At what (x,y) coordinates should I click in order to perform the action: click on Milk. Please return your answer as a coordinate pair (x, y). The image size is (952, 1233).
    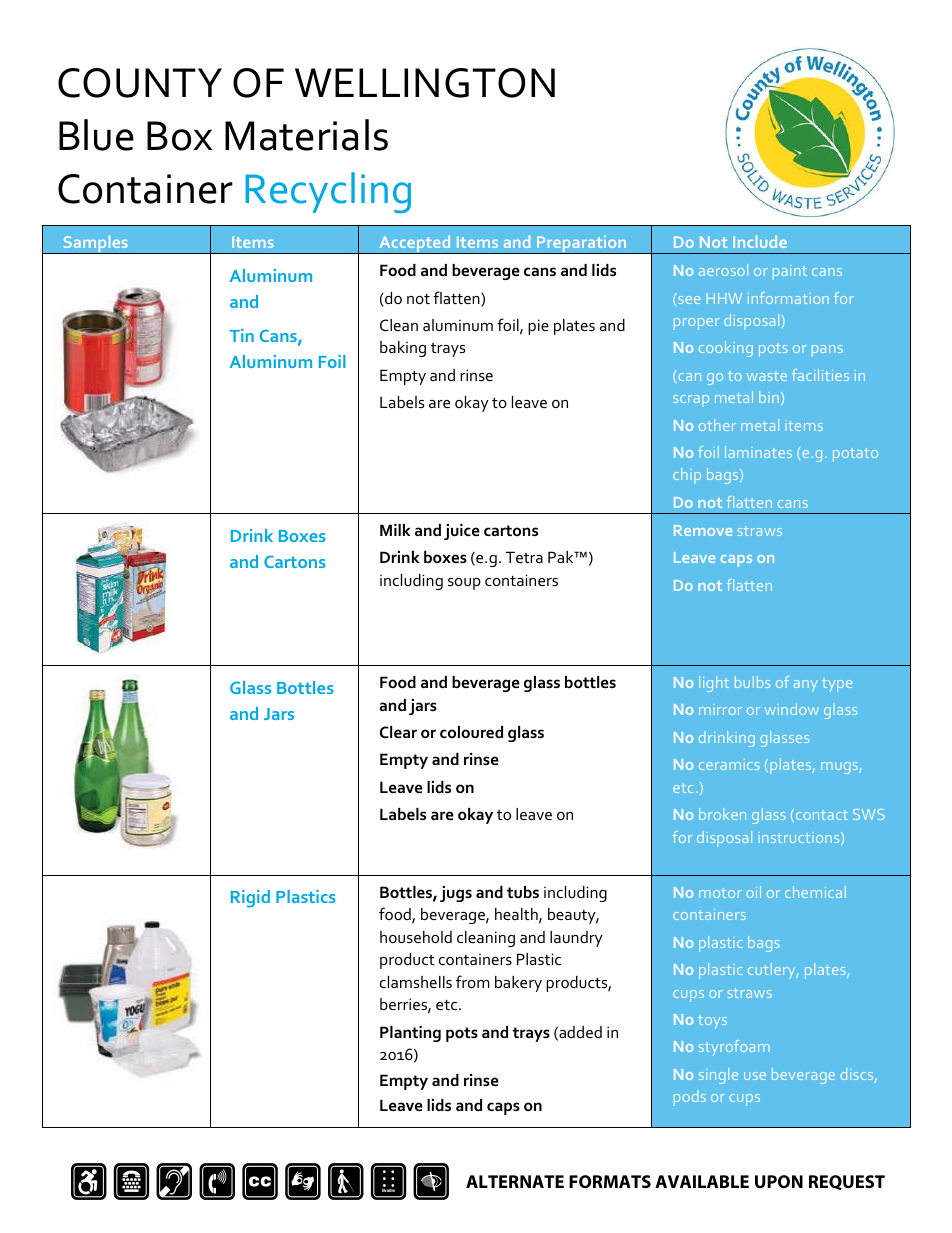
    Looking at the image, I should click on (395, 530).
